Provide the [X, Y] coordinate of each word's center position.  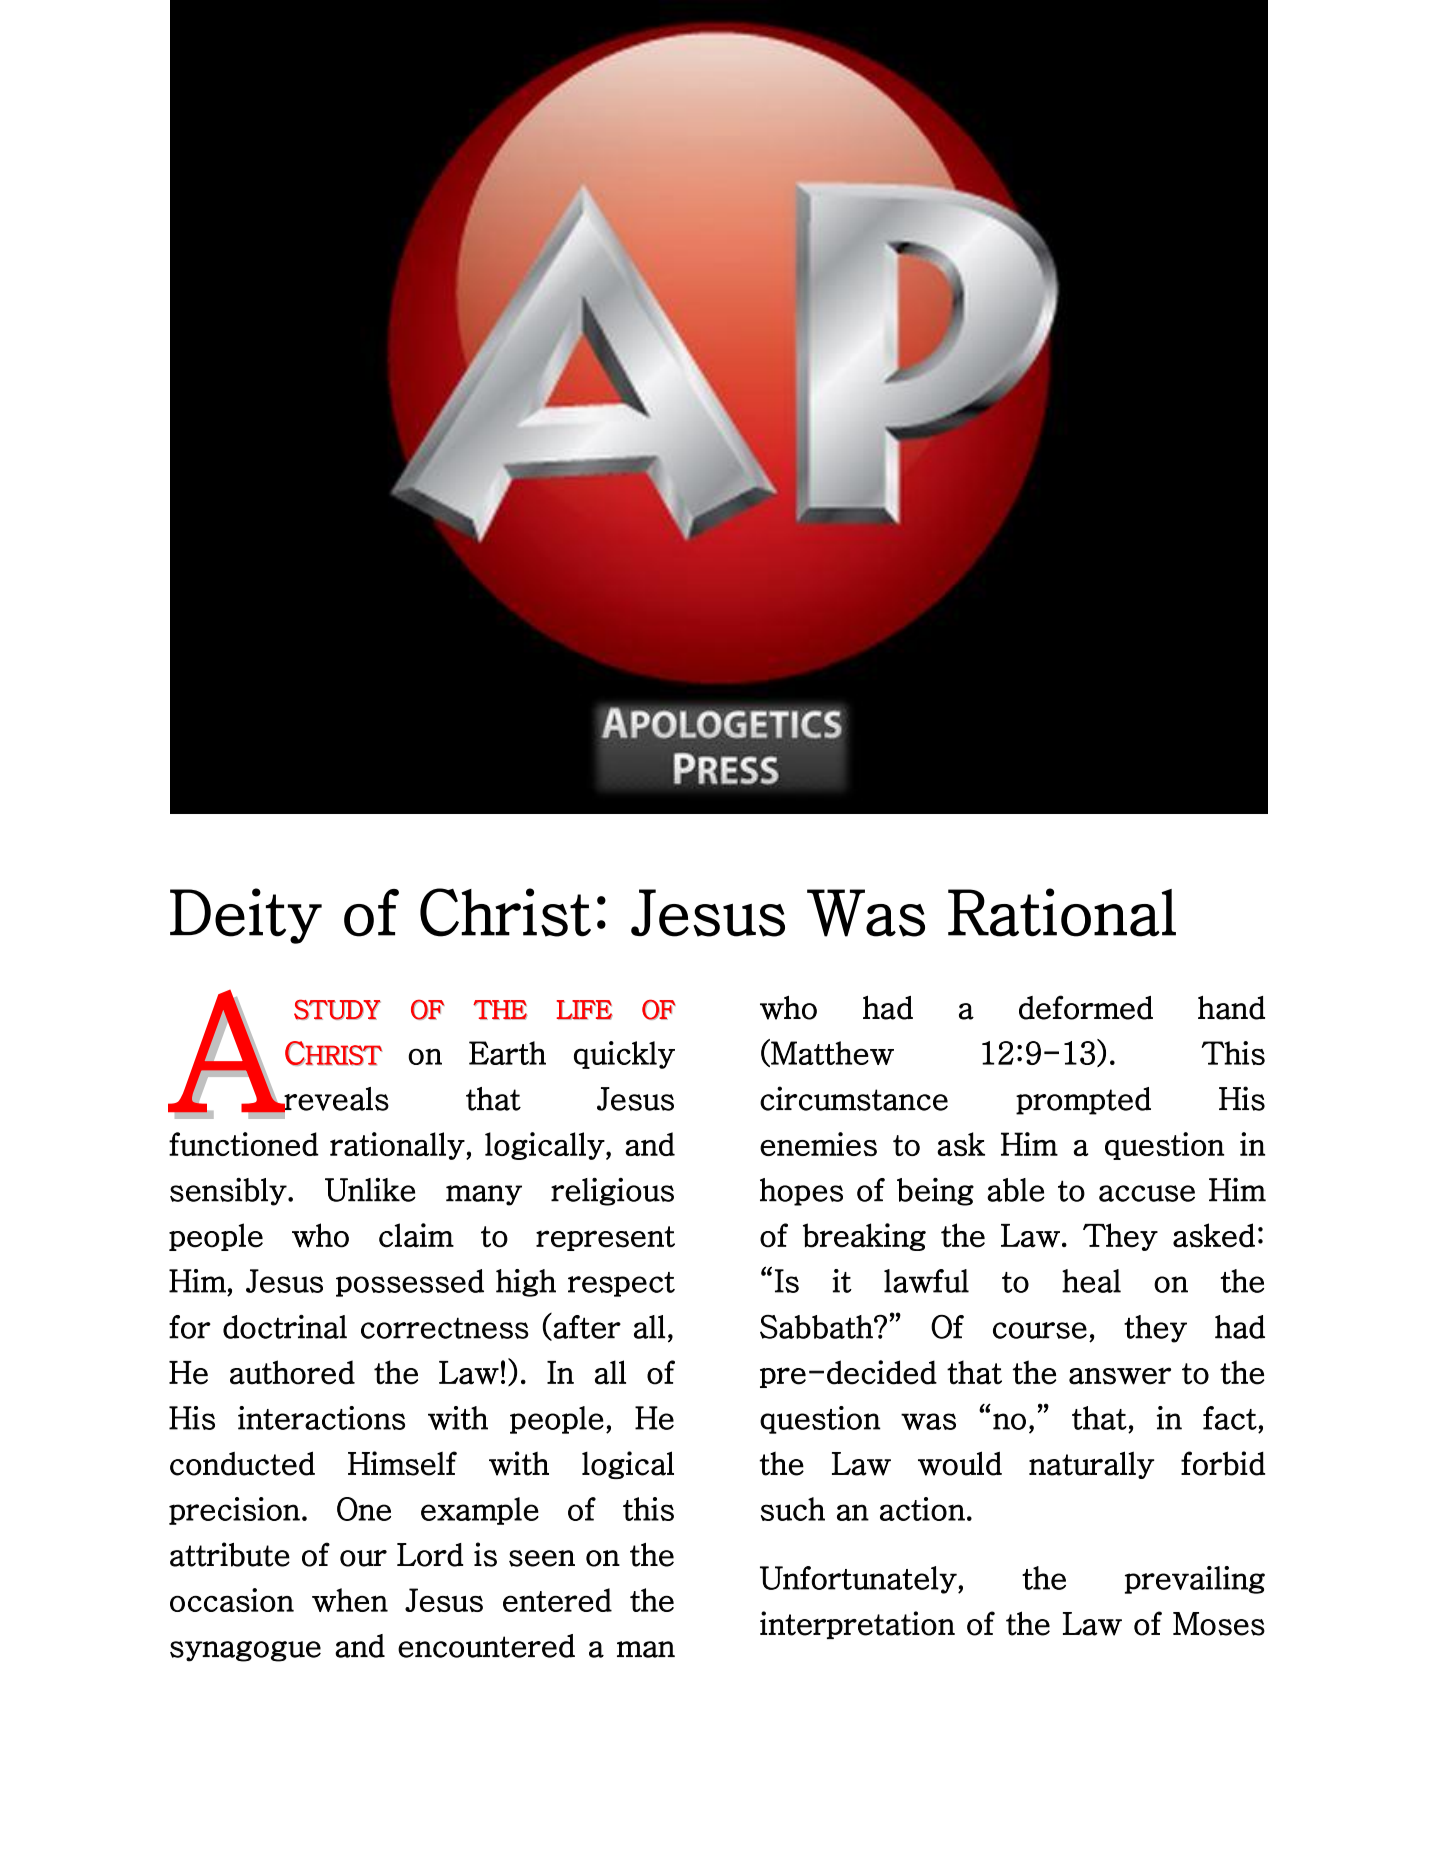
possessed [410, 1283]
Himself [402, 1463]
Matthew [831, 1053]
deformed [1086, 1007]
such [793, 1509]
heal [1091, 1281]
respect [621, 1284]
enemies [818, 1144]
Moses [1219, 1624]
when [350, 1600]
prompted [1083, 1101]
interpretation [857, 1625]
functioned [244, 1144]
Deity [246, 916]
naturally [1091, 1465]
